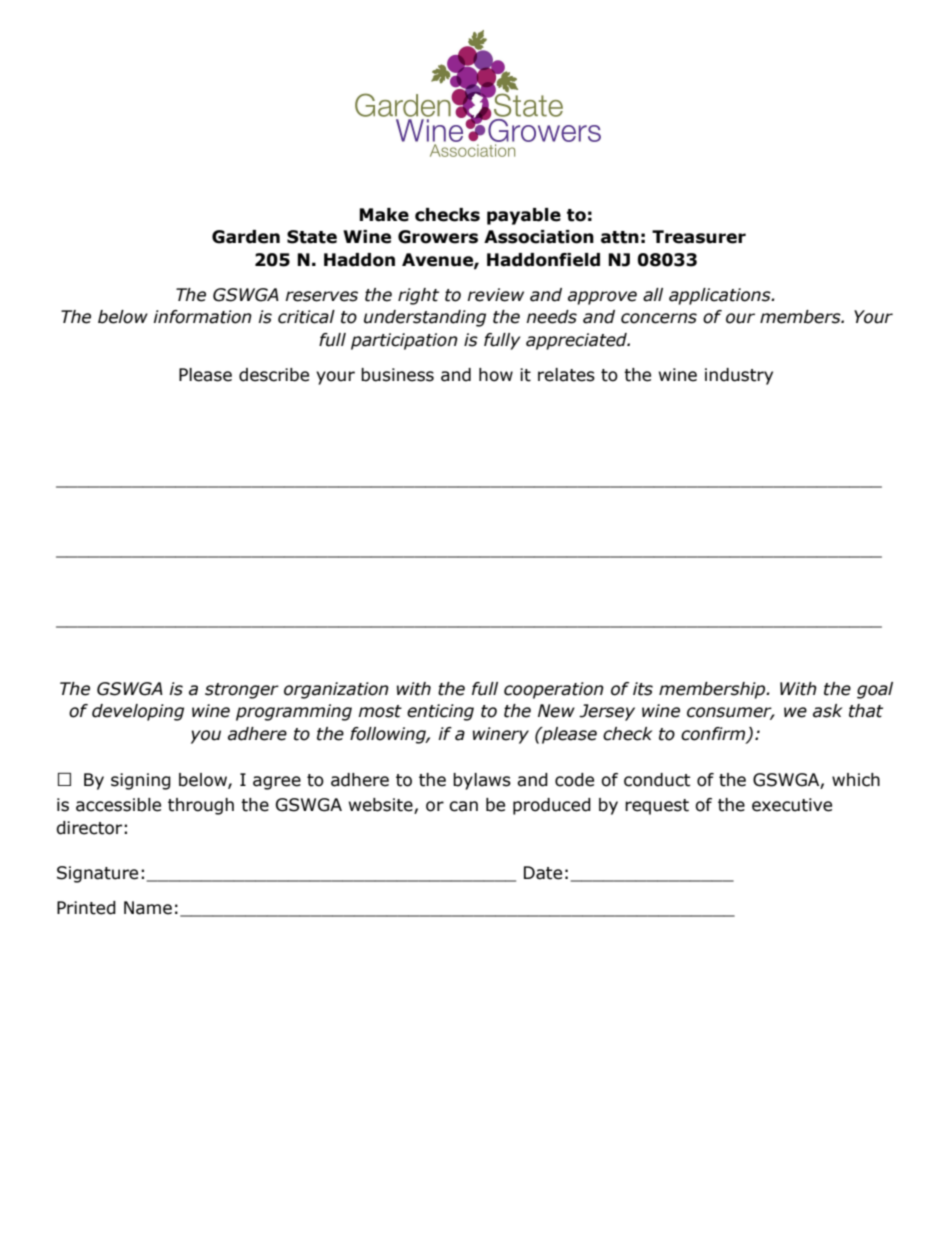 This image has height=1233, width=952. I want to click on industry, so click(739, 376).
